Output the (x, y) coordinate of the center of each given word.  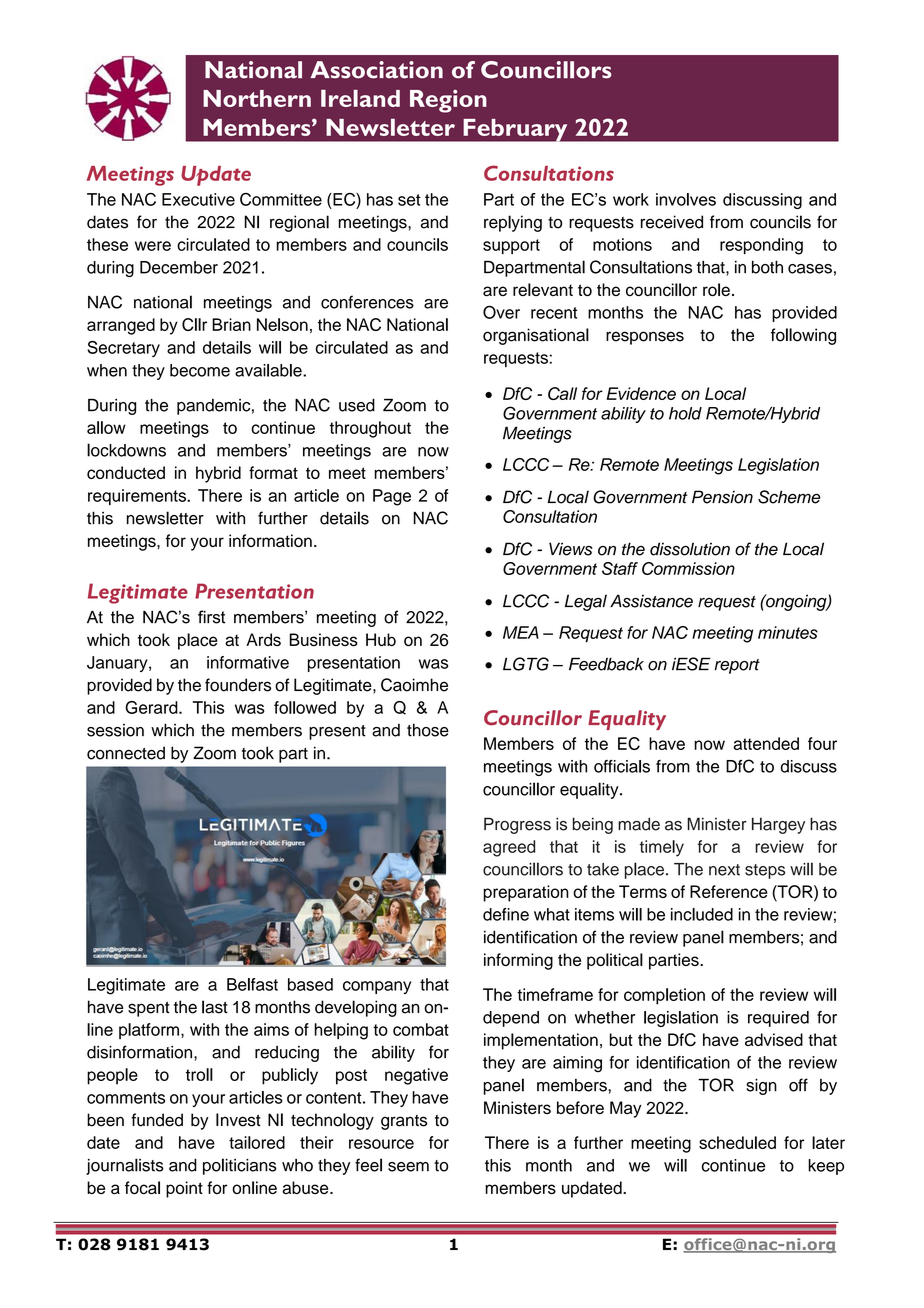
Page (392, 497)
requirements (138, 497)
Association (376, 70)
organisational (536, 336)
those (428, 730)
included (702, 914)
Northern (257, 98)
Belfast (252, 984)
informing (518, 961)
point (184, 1189)
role (716, 289)
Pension (722, 497)
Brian (231, 324)
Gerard (152, 707)
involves (686, 199)
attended (766, 743)
